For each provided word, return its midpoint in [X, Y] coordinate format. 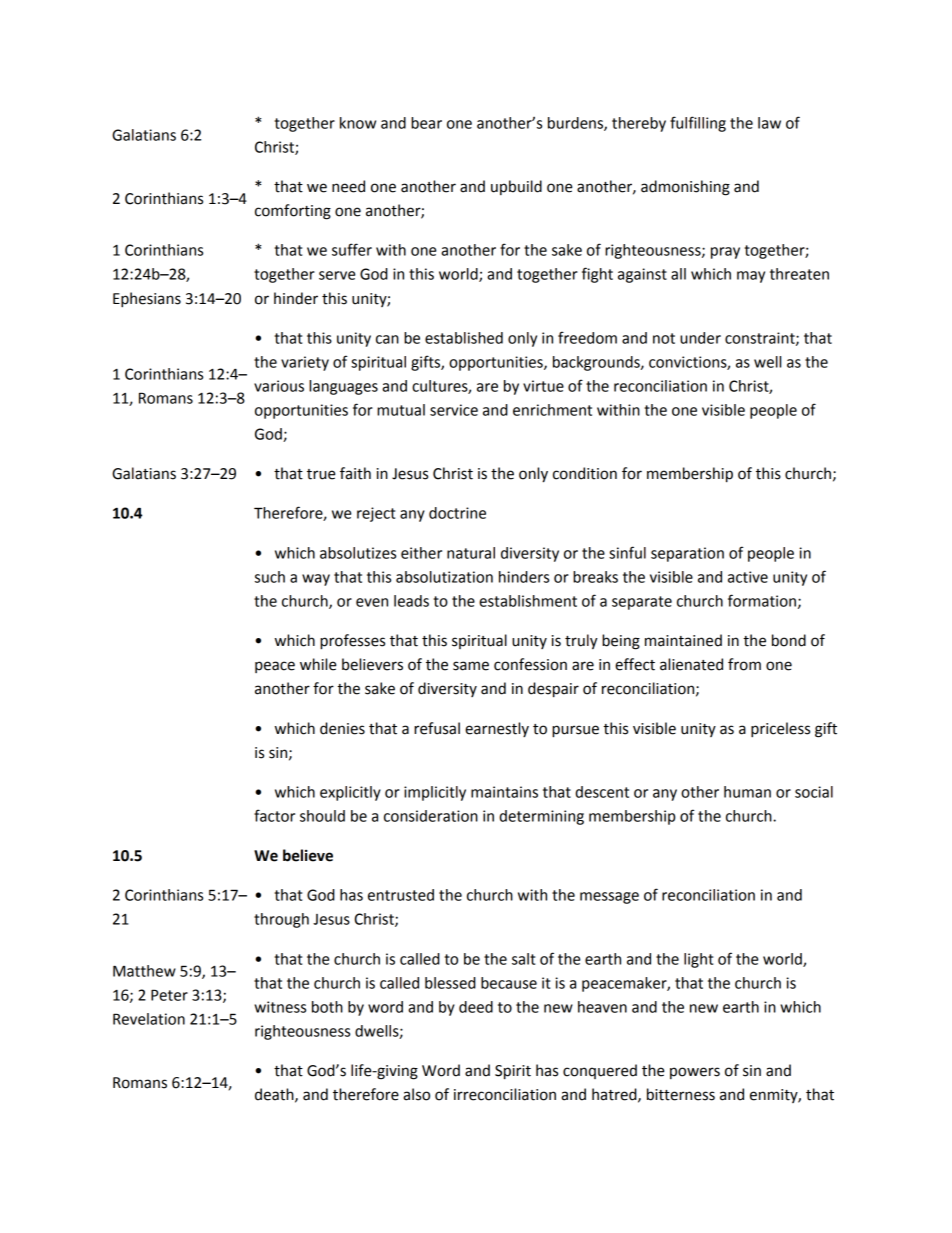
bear [426, 123]
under [700, 338]
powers [695, 1073]
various [279, 386]
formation [762, 600]
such [270, 577]
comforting [293, 212]
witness [280, 1007]
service [454, 410]
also [416, 1094]
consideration [431, 816]
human [747, 792]
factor [274, 815]
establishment [528, 601]
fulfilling [698, 124]
